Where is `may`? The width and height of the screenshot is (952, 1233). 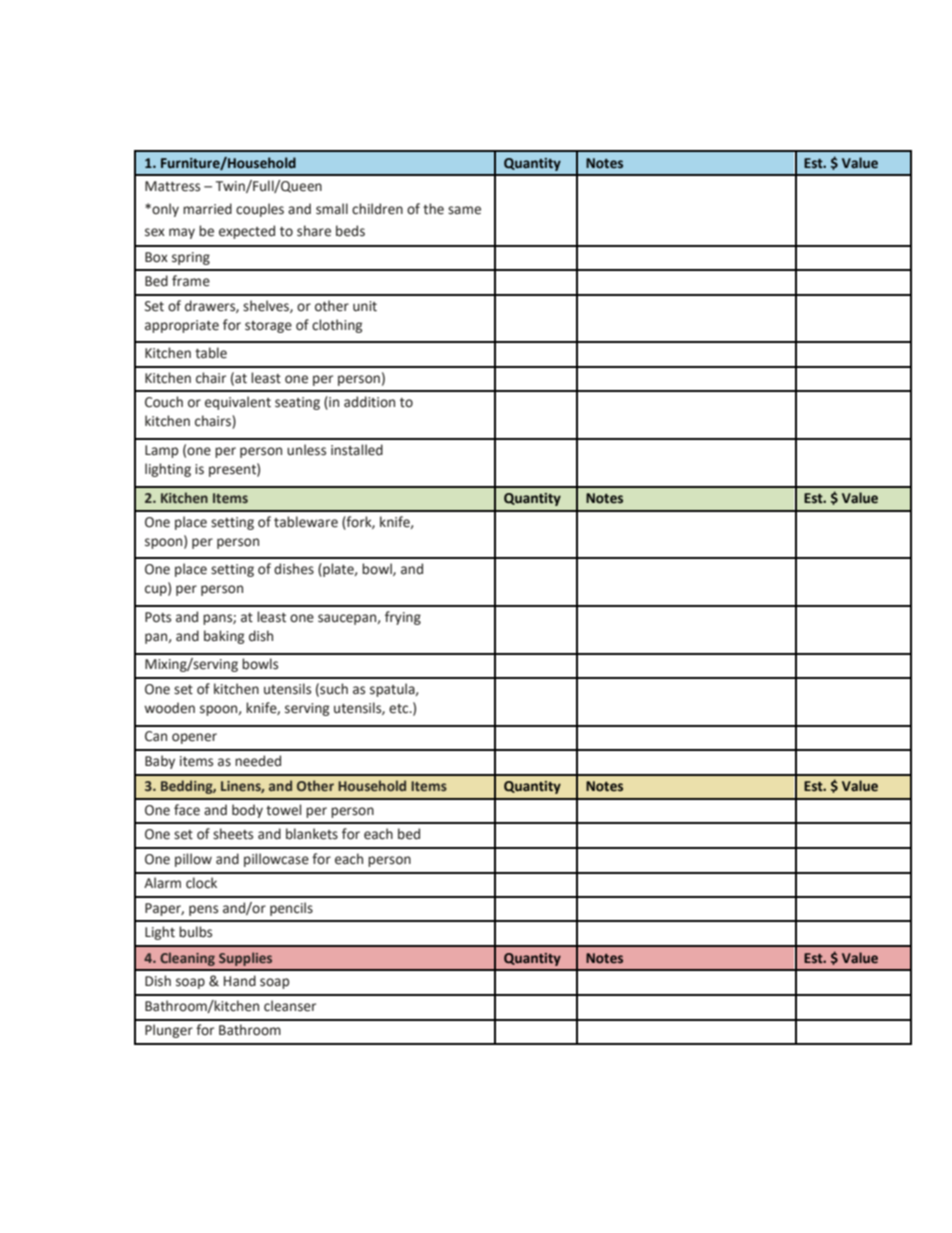 may is located at coordinates (182, 233).
